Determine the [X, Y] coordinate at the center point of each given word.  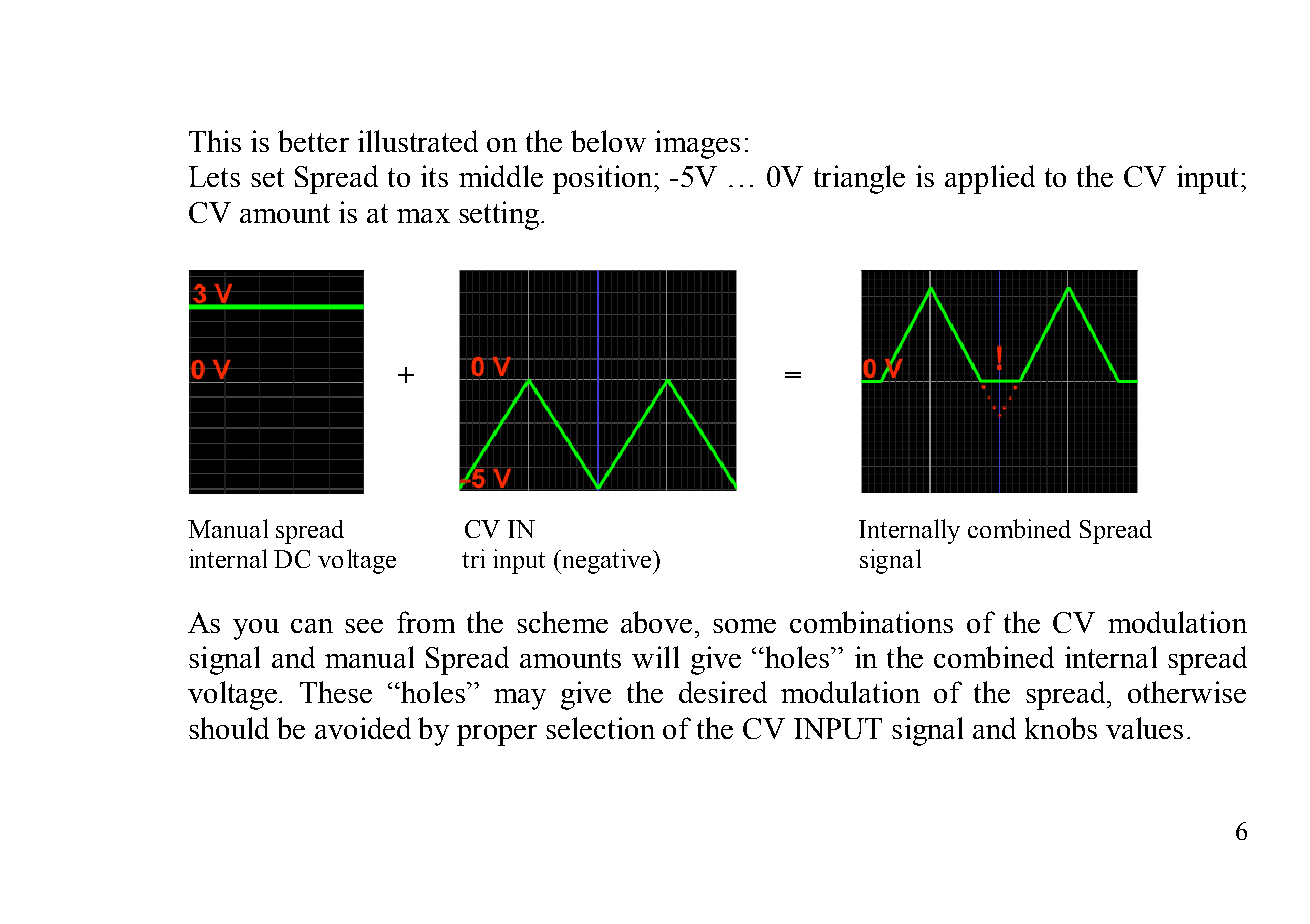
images [697, 144]
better [313, 141]
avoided [363, 728]
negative [607, 561]
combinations [871, 622]
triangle [859, 179]
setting [499, 215]
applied [990, 179]
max [423, 216]
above [656, 622]
